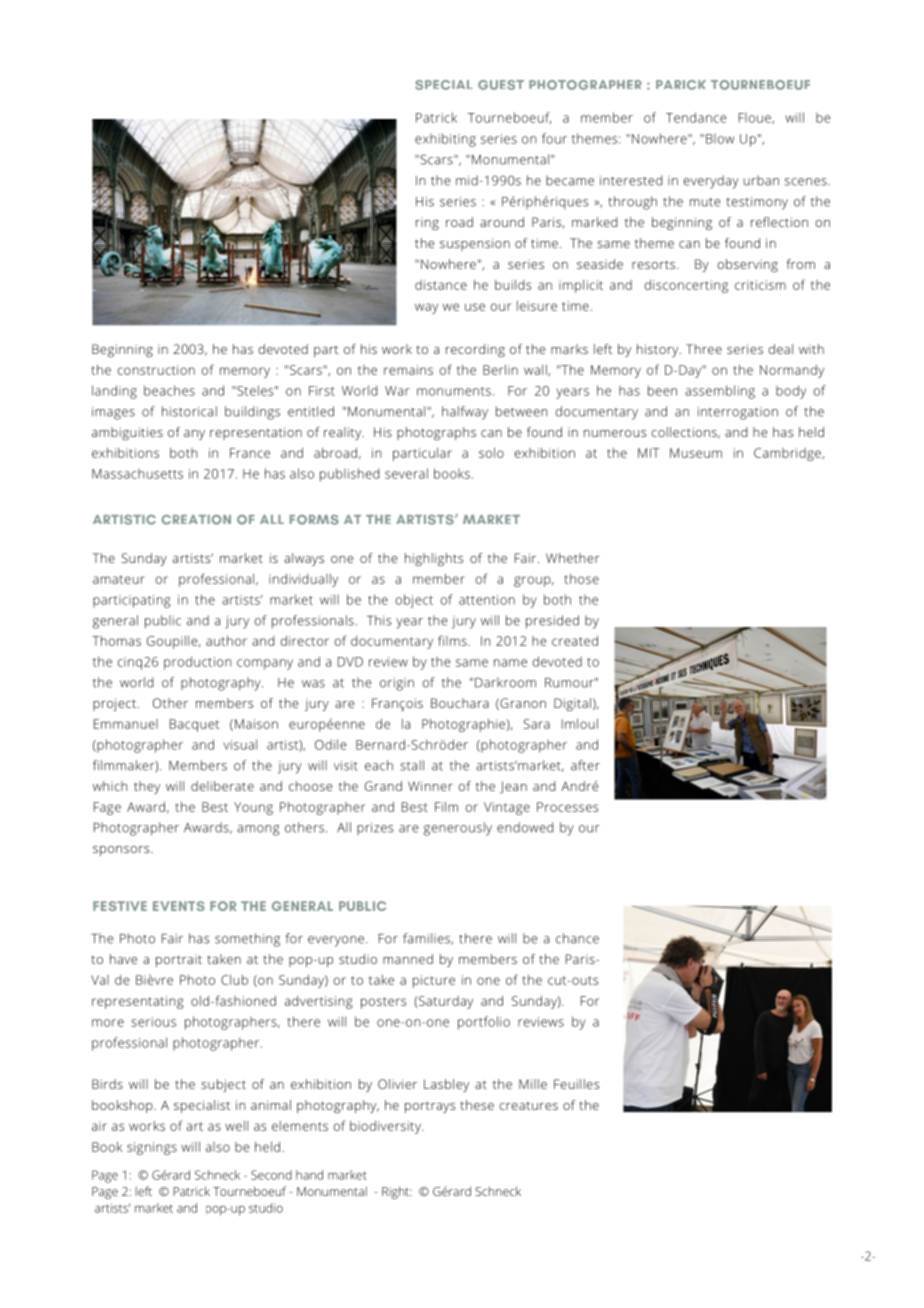 Image resolution: width=924 pixels, height=1308 pixels. Describe the element at coordinates (236, 1126) in the screenshot. I see `well` at that location.
